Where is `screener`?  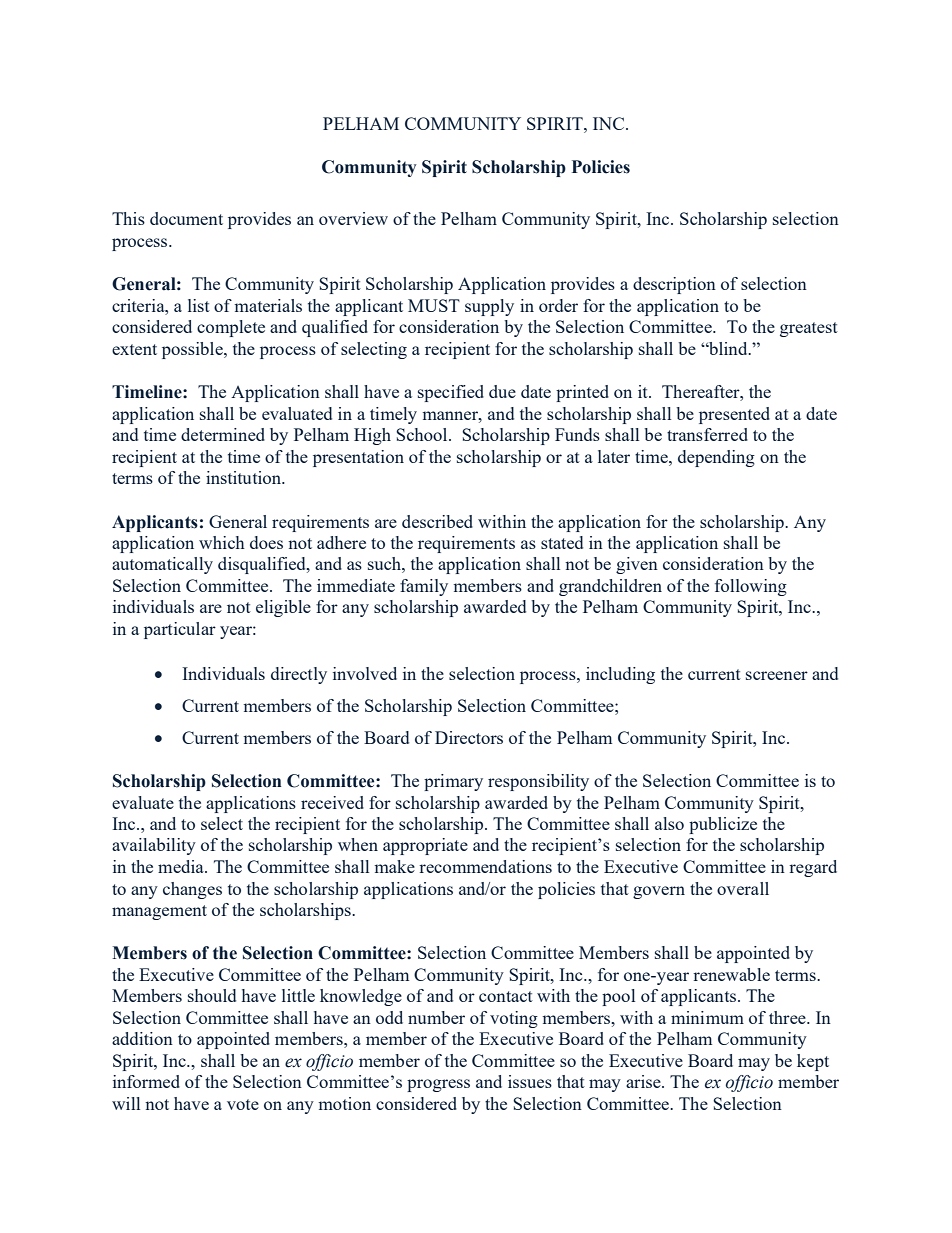
screener is located at coordinates (777, 675).
